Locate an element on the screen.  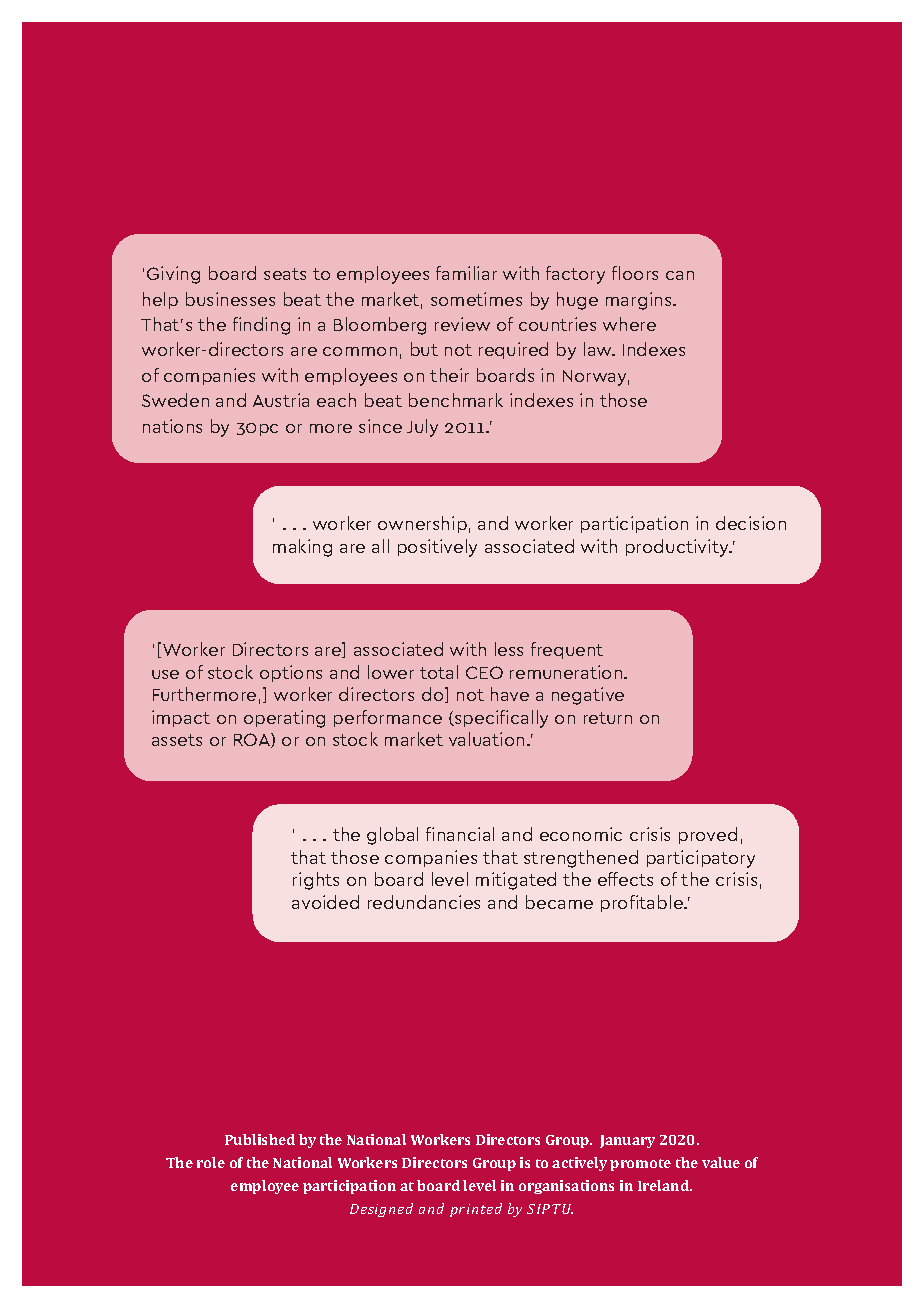
can is located at coordinates (680, 275).
